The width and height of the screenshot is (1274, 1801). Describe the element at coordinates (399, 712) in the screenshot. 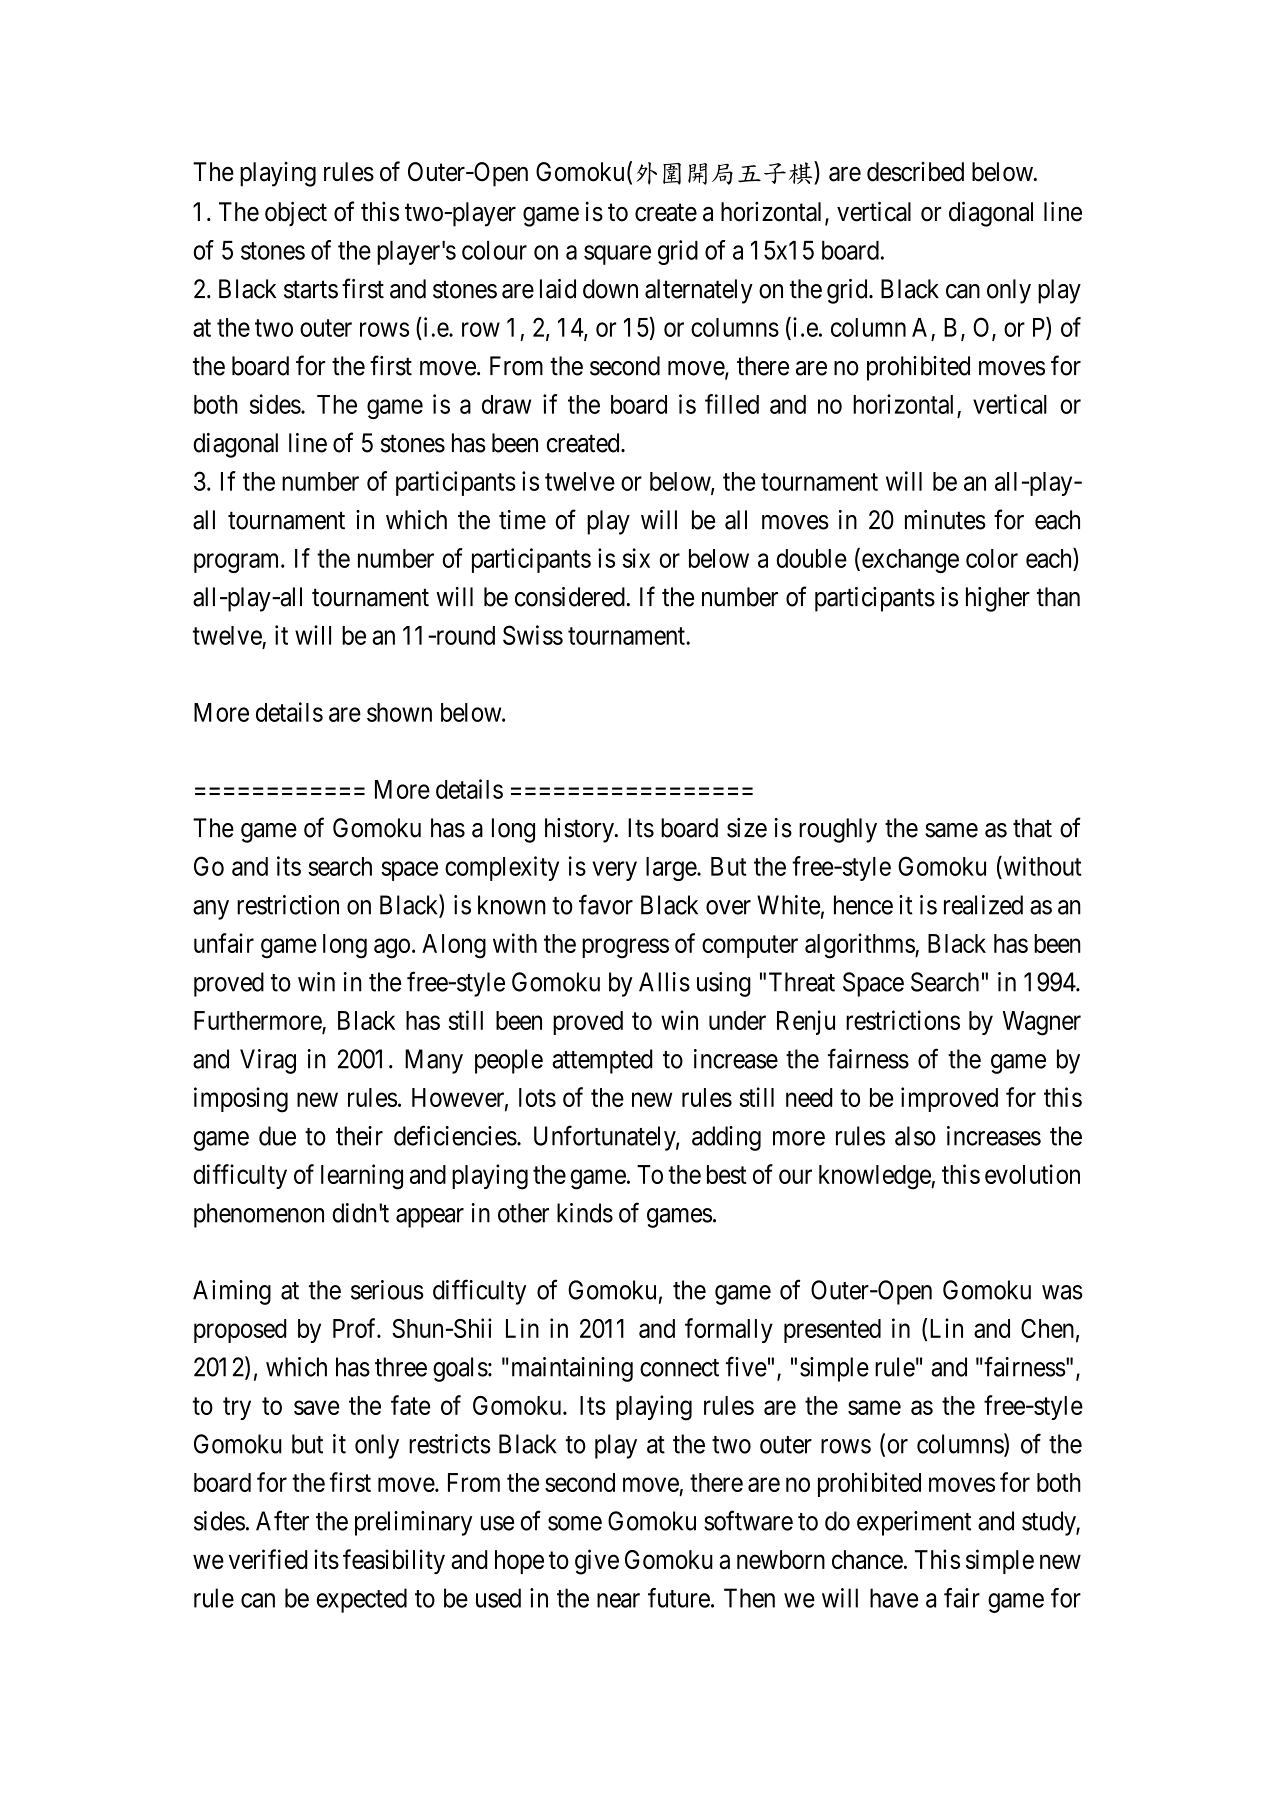

I see `shown` at that location.
